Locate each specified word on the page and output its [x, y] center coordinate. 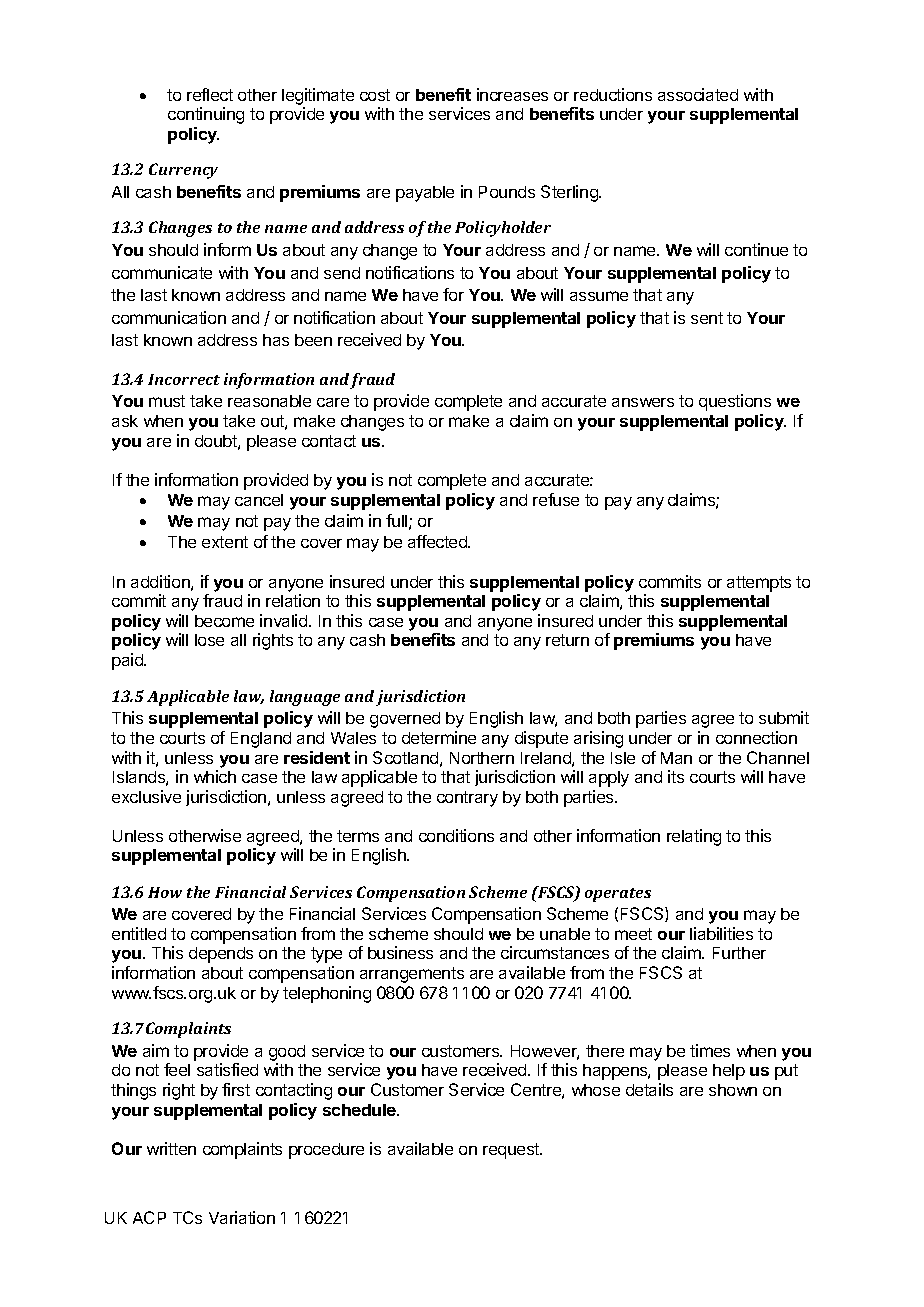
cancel [259, 500]
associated [698, 94]
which [215, 776]
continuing [206, 115]
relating [694, 837]
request [512, 1151]
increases [512, 94]
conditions [456, 835]
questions [735, 402]
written [171, 1148]
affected [438, 541]
